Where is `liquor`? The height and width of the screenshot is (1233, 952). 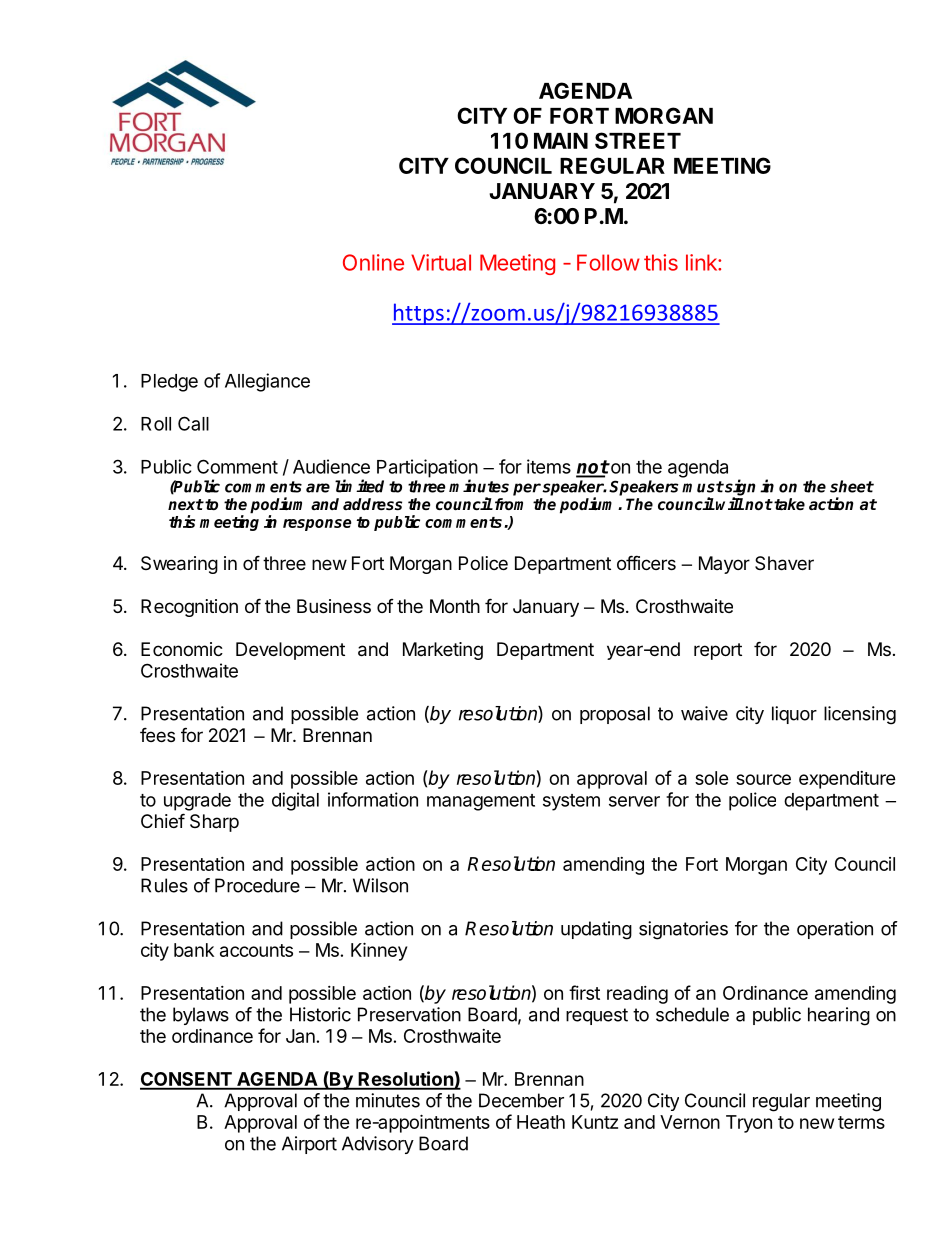
liquor is located at coordinates (794, 715).
